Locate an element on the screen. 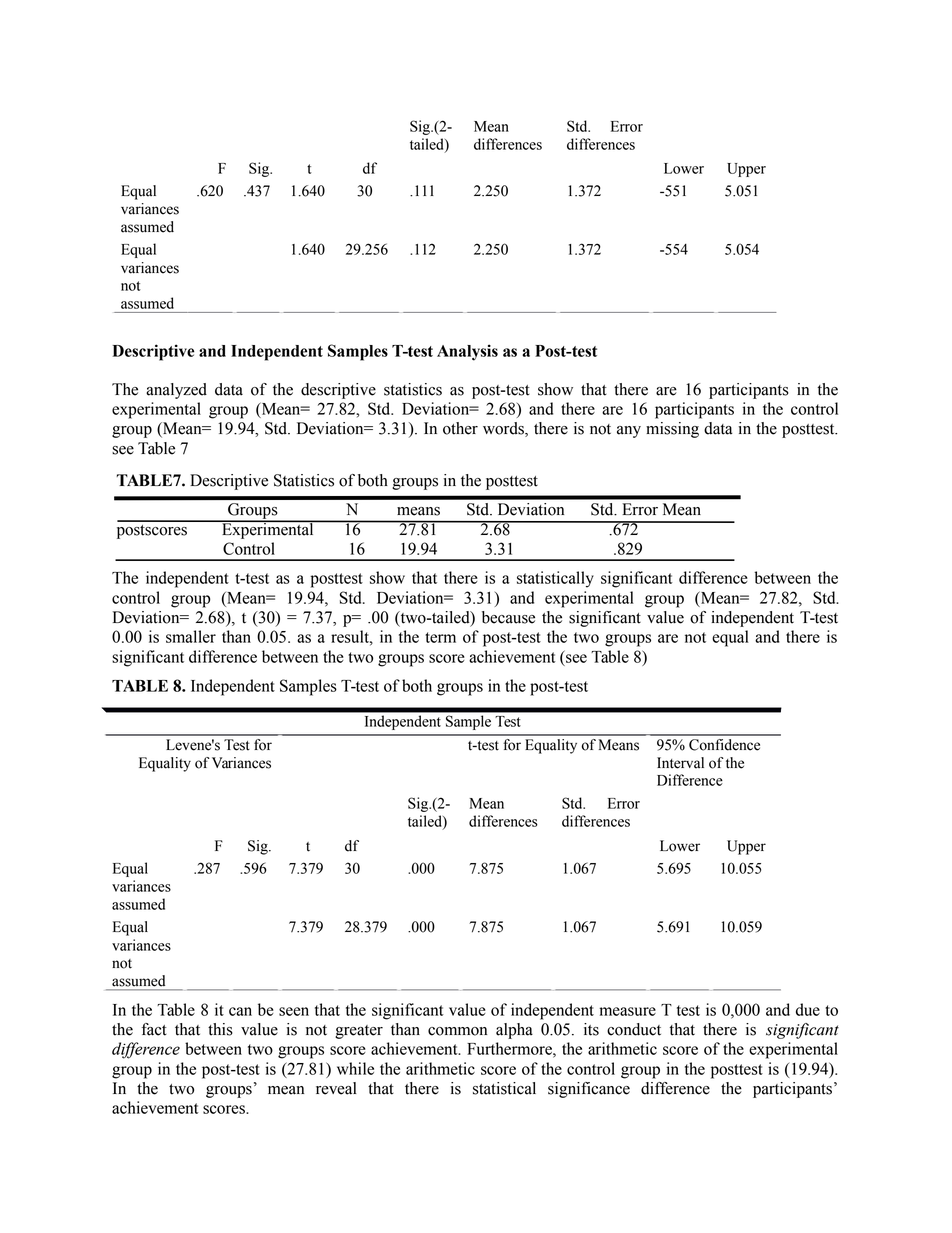 This screenshot has width=952, height=1233. conduct is located at coordinates (634, 1029).
